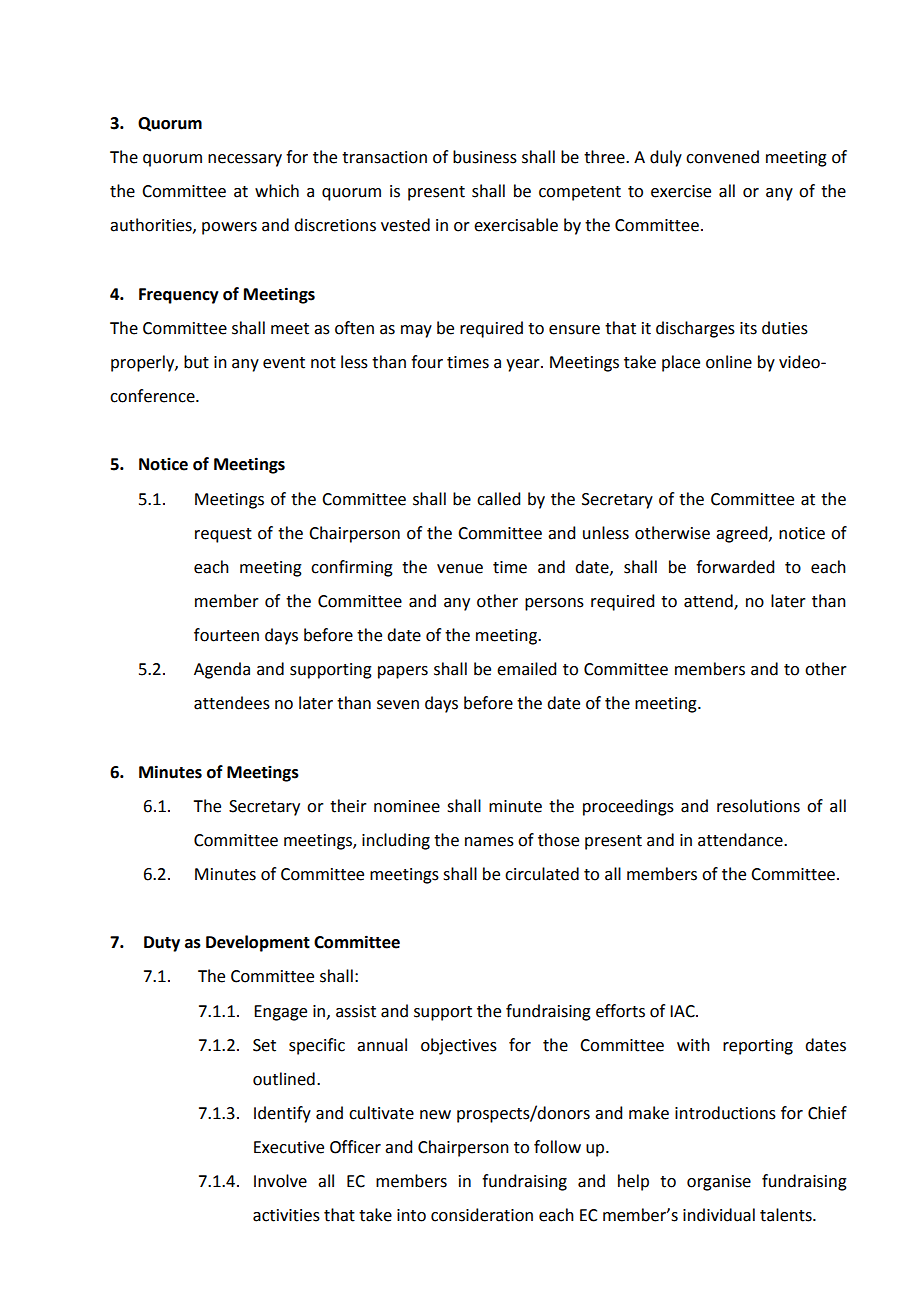  What do you see at coordinates (482, 1215) in the document?
I see `consideration` at bounding box center [482, 1215].
